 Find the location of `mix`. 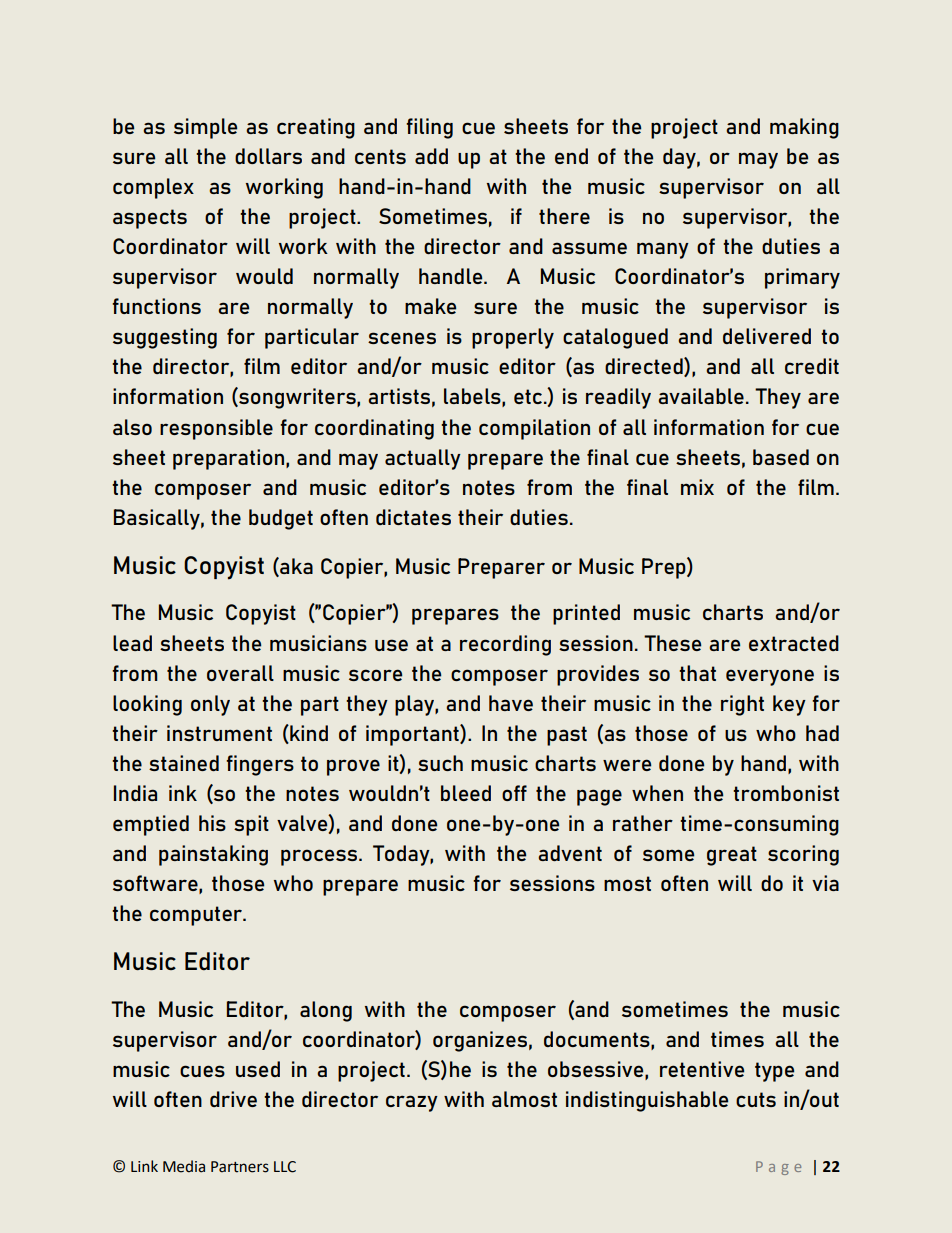

mix is located at coordinates (697, 487).
